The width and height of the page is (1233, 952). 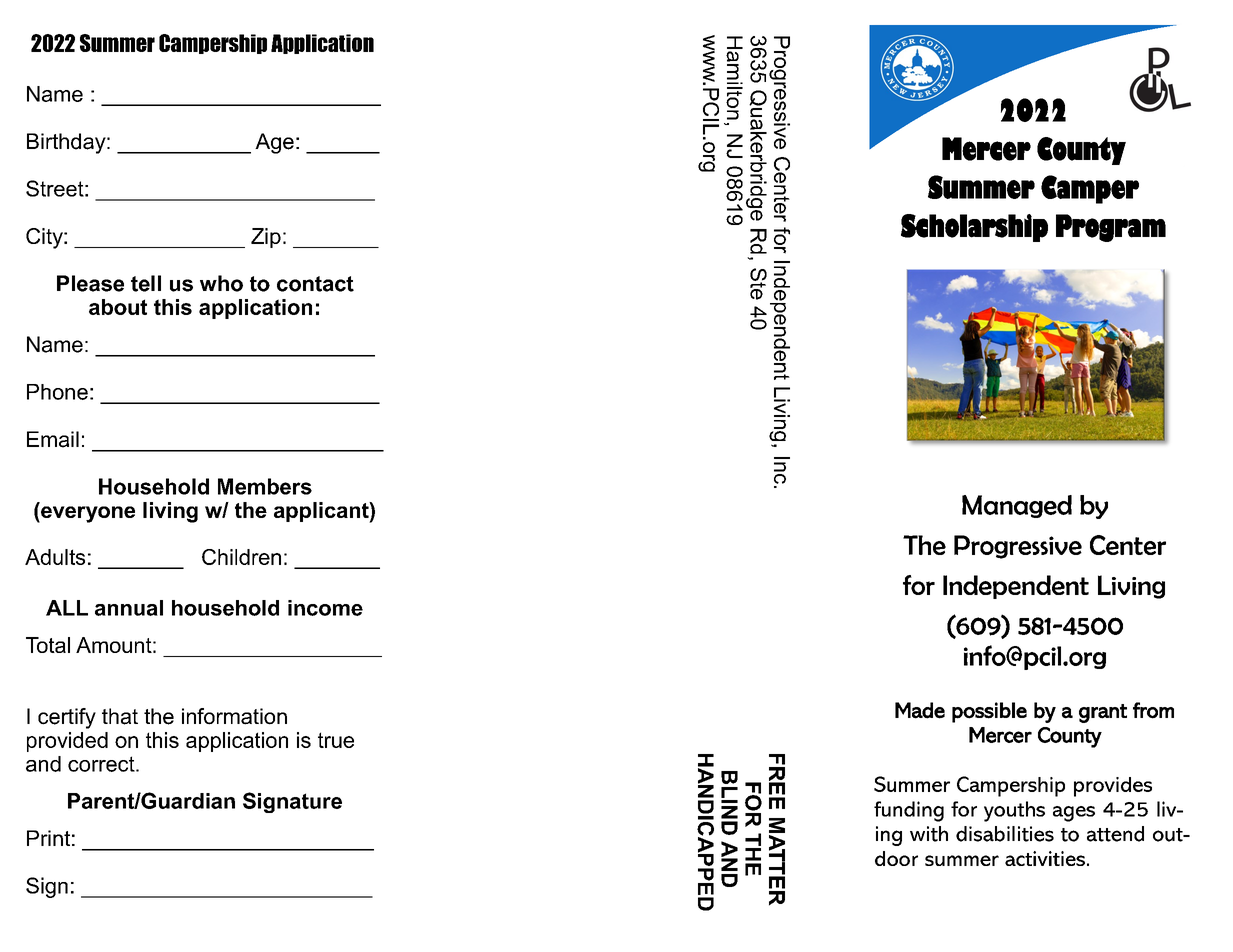 What do you see at coordinates (265, 486) in the page?
I see `Members` at bounding box center [265, 486].
